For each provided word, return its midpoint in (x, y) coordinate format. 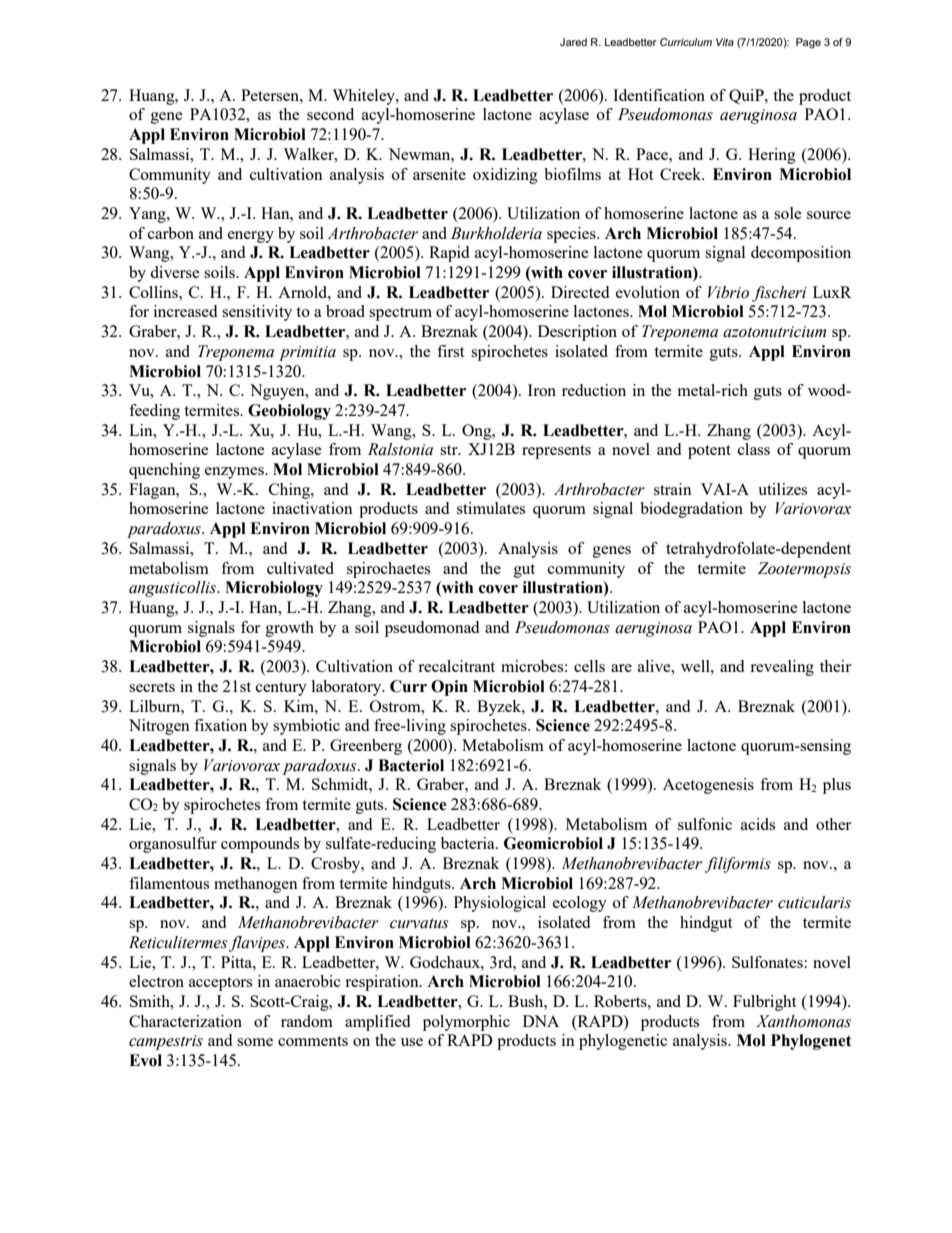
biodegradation (691, 510)
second (330, 114)
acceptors (220, 984)
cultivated (300, 568)
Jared (573, 42)
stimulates (491, 508)
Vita (725, 42)
